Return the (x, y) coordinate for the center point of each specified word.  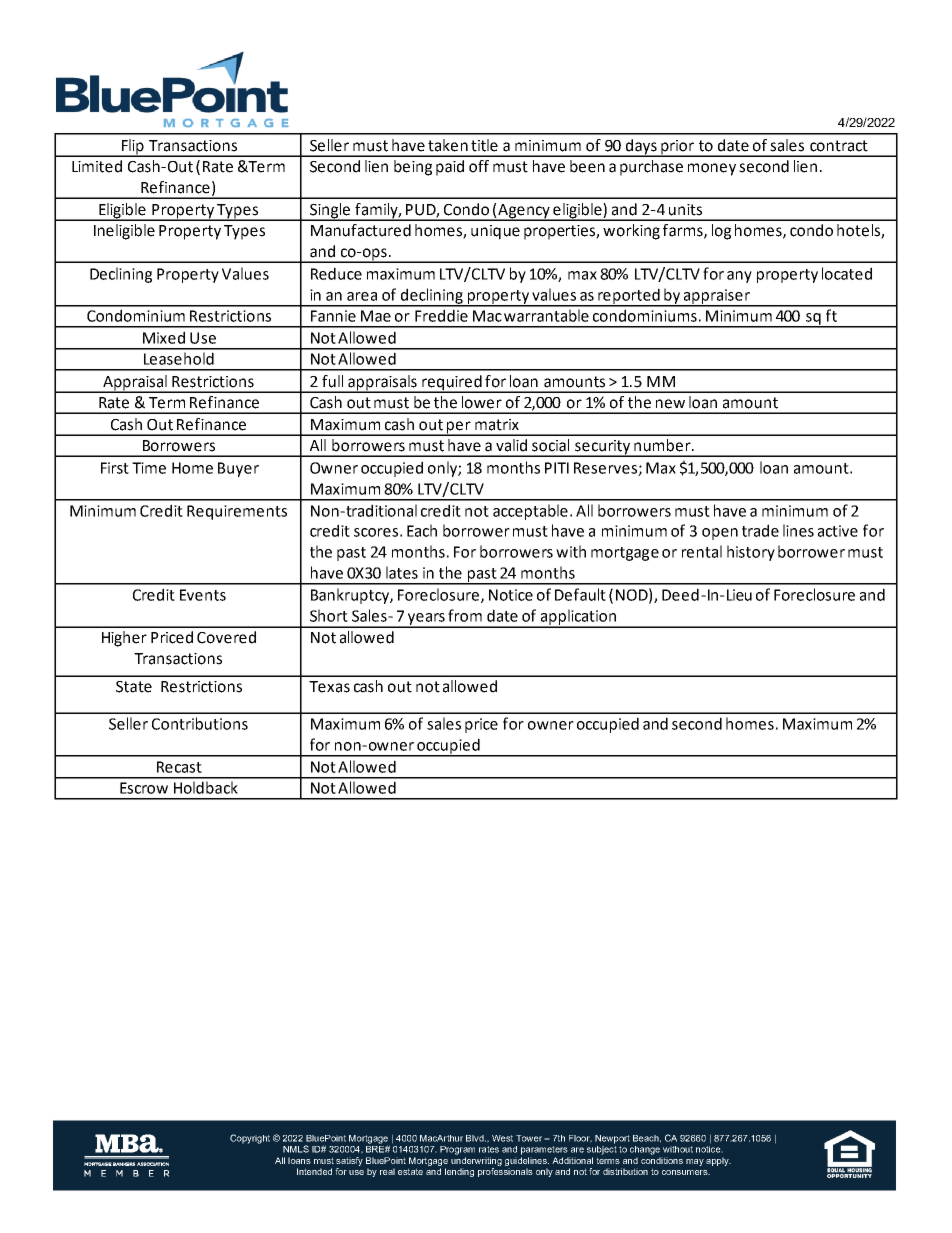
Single (330, 212)
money (712, 169)
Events (203, 595)
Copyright (250, 1139)
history (751, 553)
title (484, 145)
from (465, 615)
